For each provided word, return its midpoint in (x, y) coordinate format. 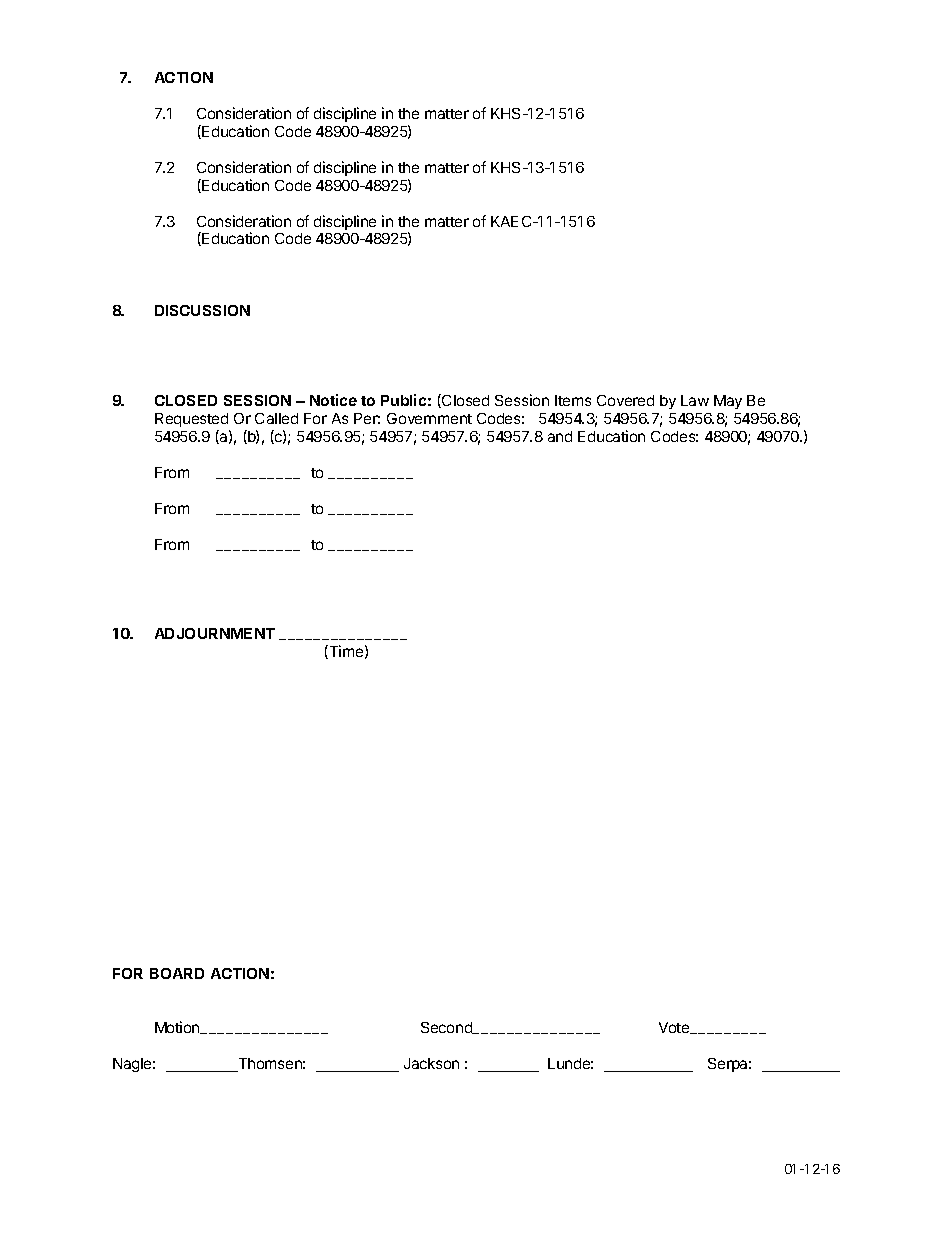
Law (695, 400)
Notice (333, 400)
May (728, 402)
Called (276, 418)
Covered (625, 400)
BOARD (177, 973)
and (560, 436)
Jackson (431, 1063)
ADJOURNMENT (215, 633)
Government (429, 418)
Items (573, 400)
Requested (192, 422)
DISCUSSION (202, 310)
